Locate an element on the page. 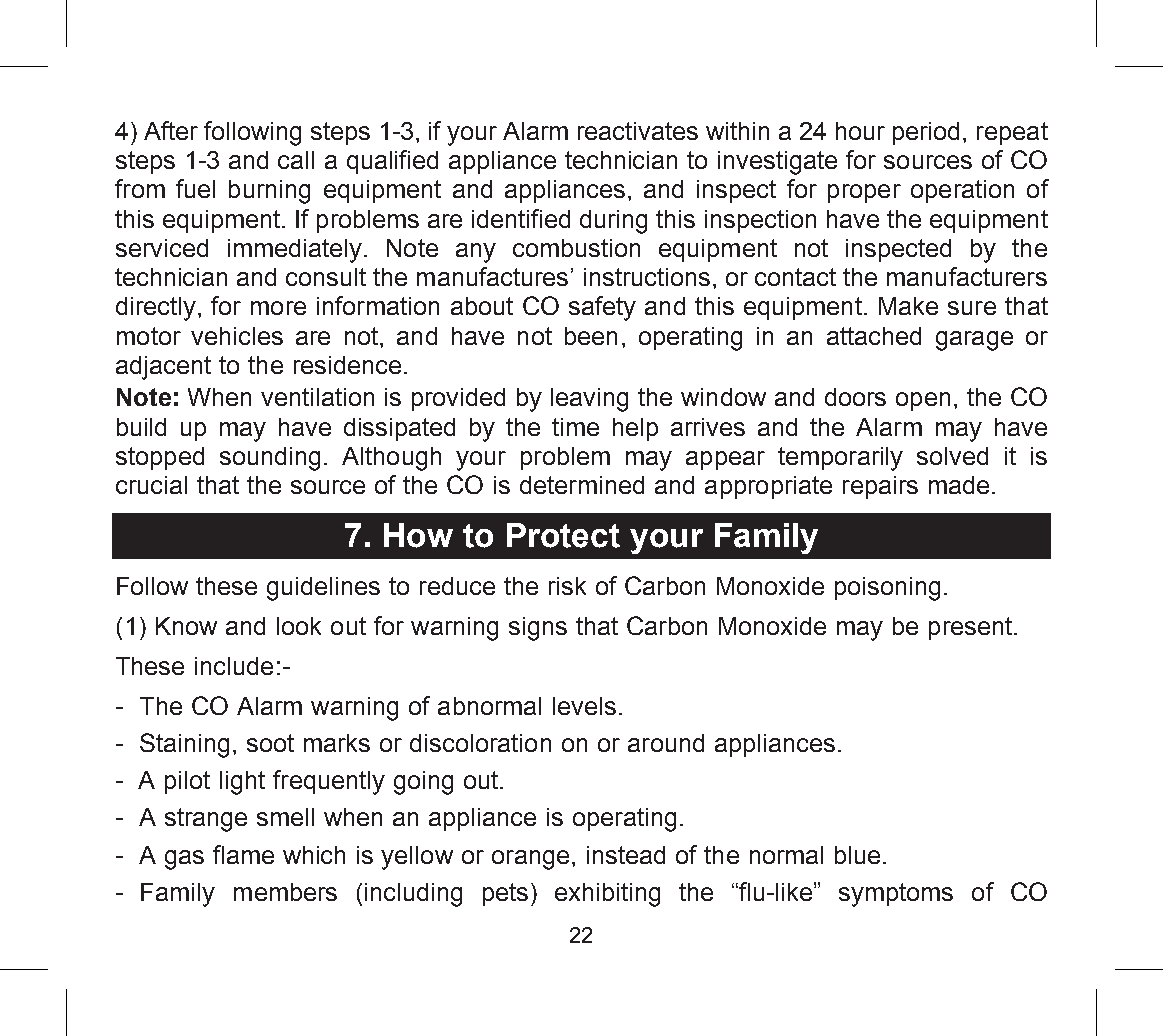 The height and width of the document is (1036, 1163). flame is located at coordinates (243, 854).
